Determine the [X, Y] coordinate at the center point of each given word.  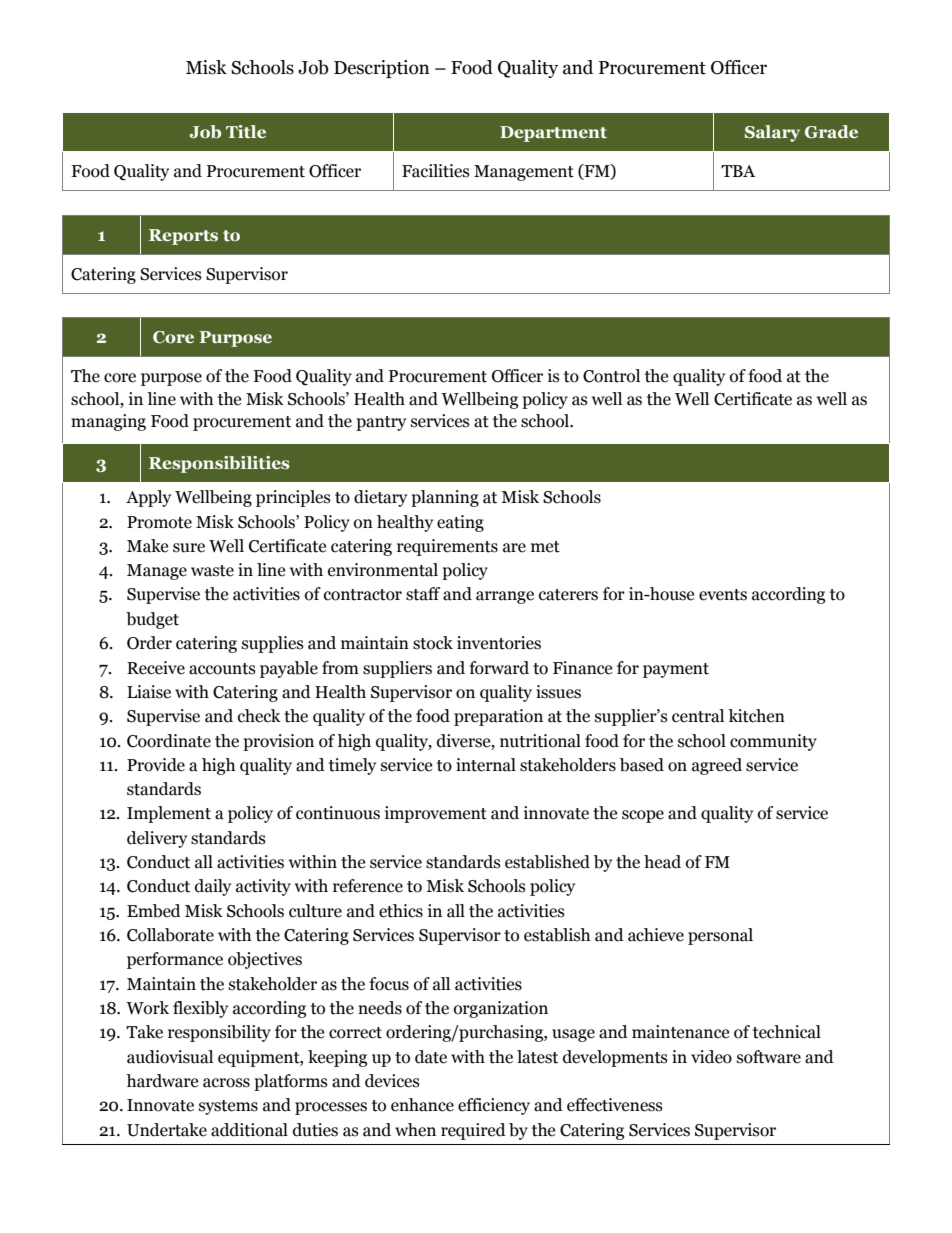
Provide [156, 765]
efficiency [494, 1106]
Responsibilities [219, 464]
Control [611, 376]
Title [246, 131]
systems [228, 1107]
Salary [772, 133]
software [769, 1057]
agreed [717, 766]
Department [553, 134]
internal [486, 765]
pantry [381, 423]
